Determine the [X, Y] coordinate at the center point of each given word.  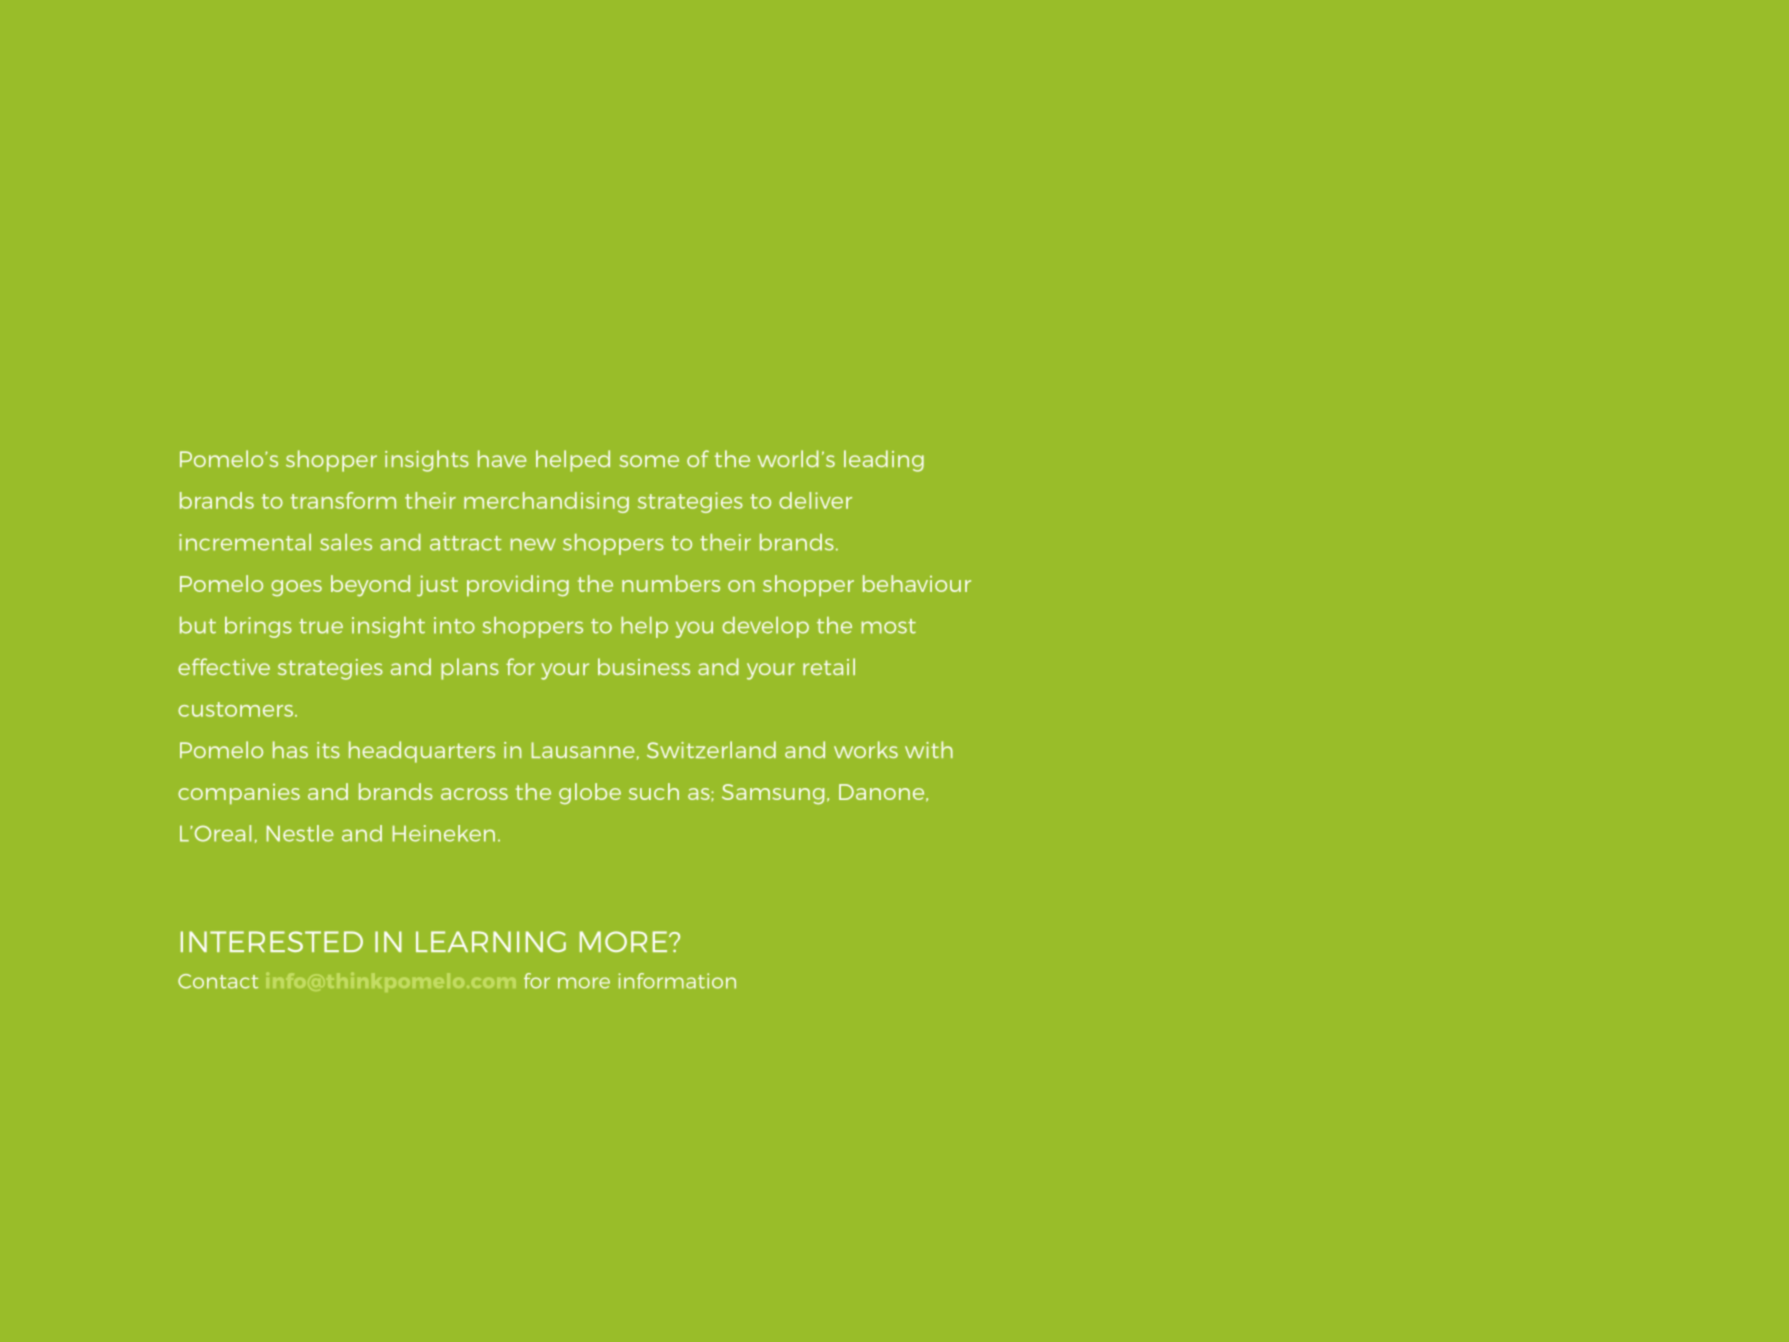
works [866, 749]
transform [343, 500]
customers [237, 709]
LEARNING [491, 941]
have [502, 458]
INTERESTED [272, 941]
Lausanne [583, 750]
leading [884, 461]
